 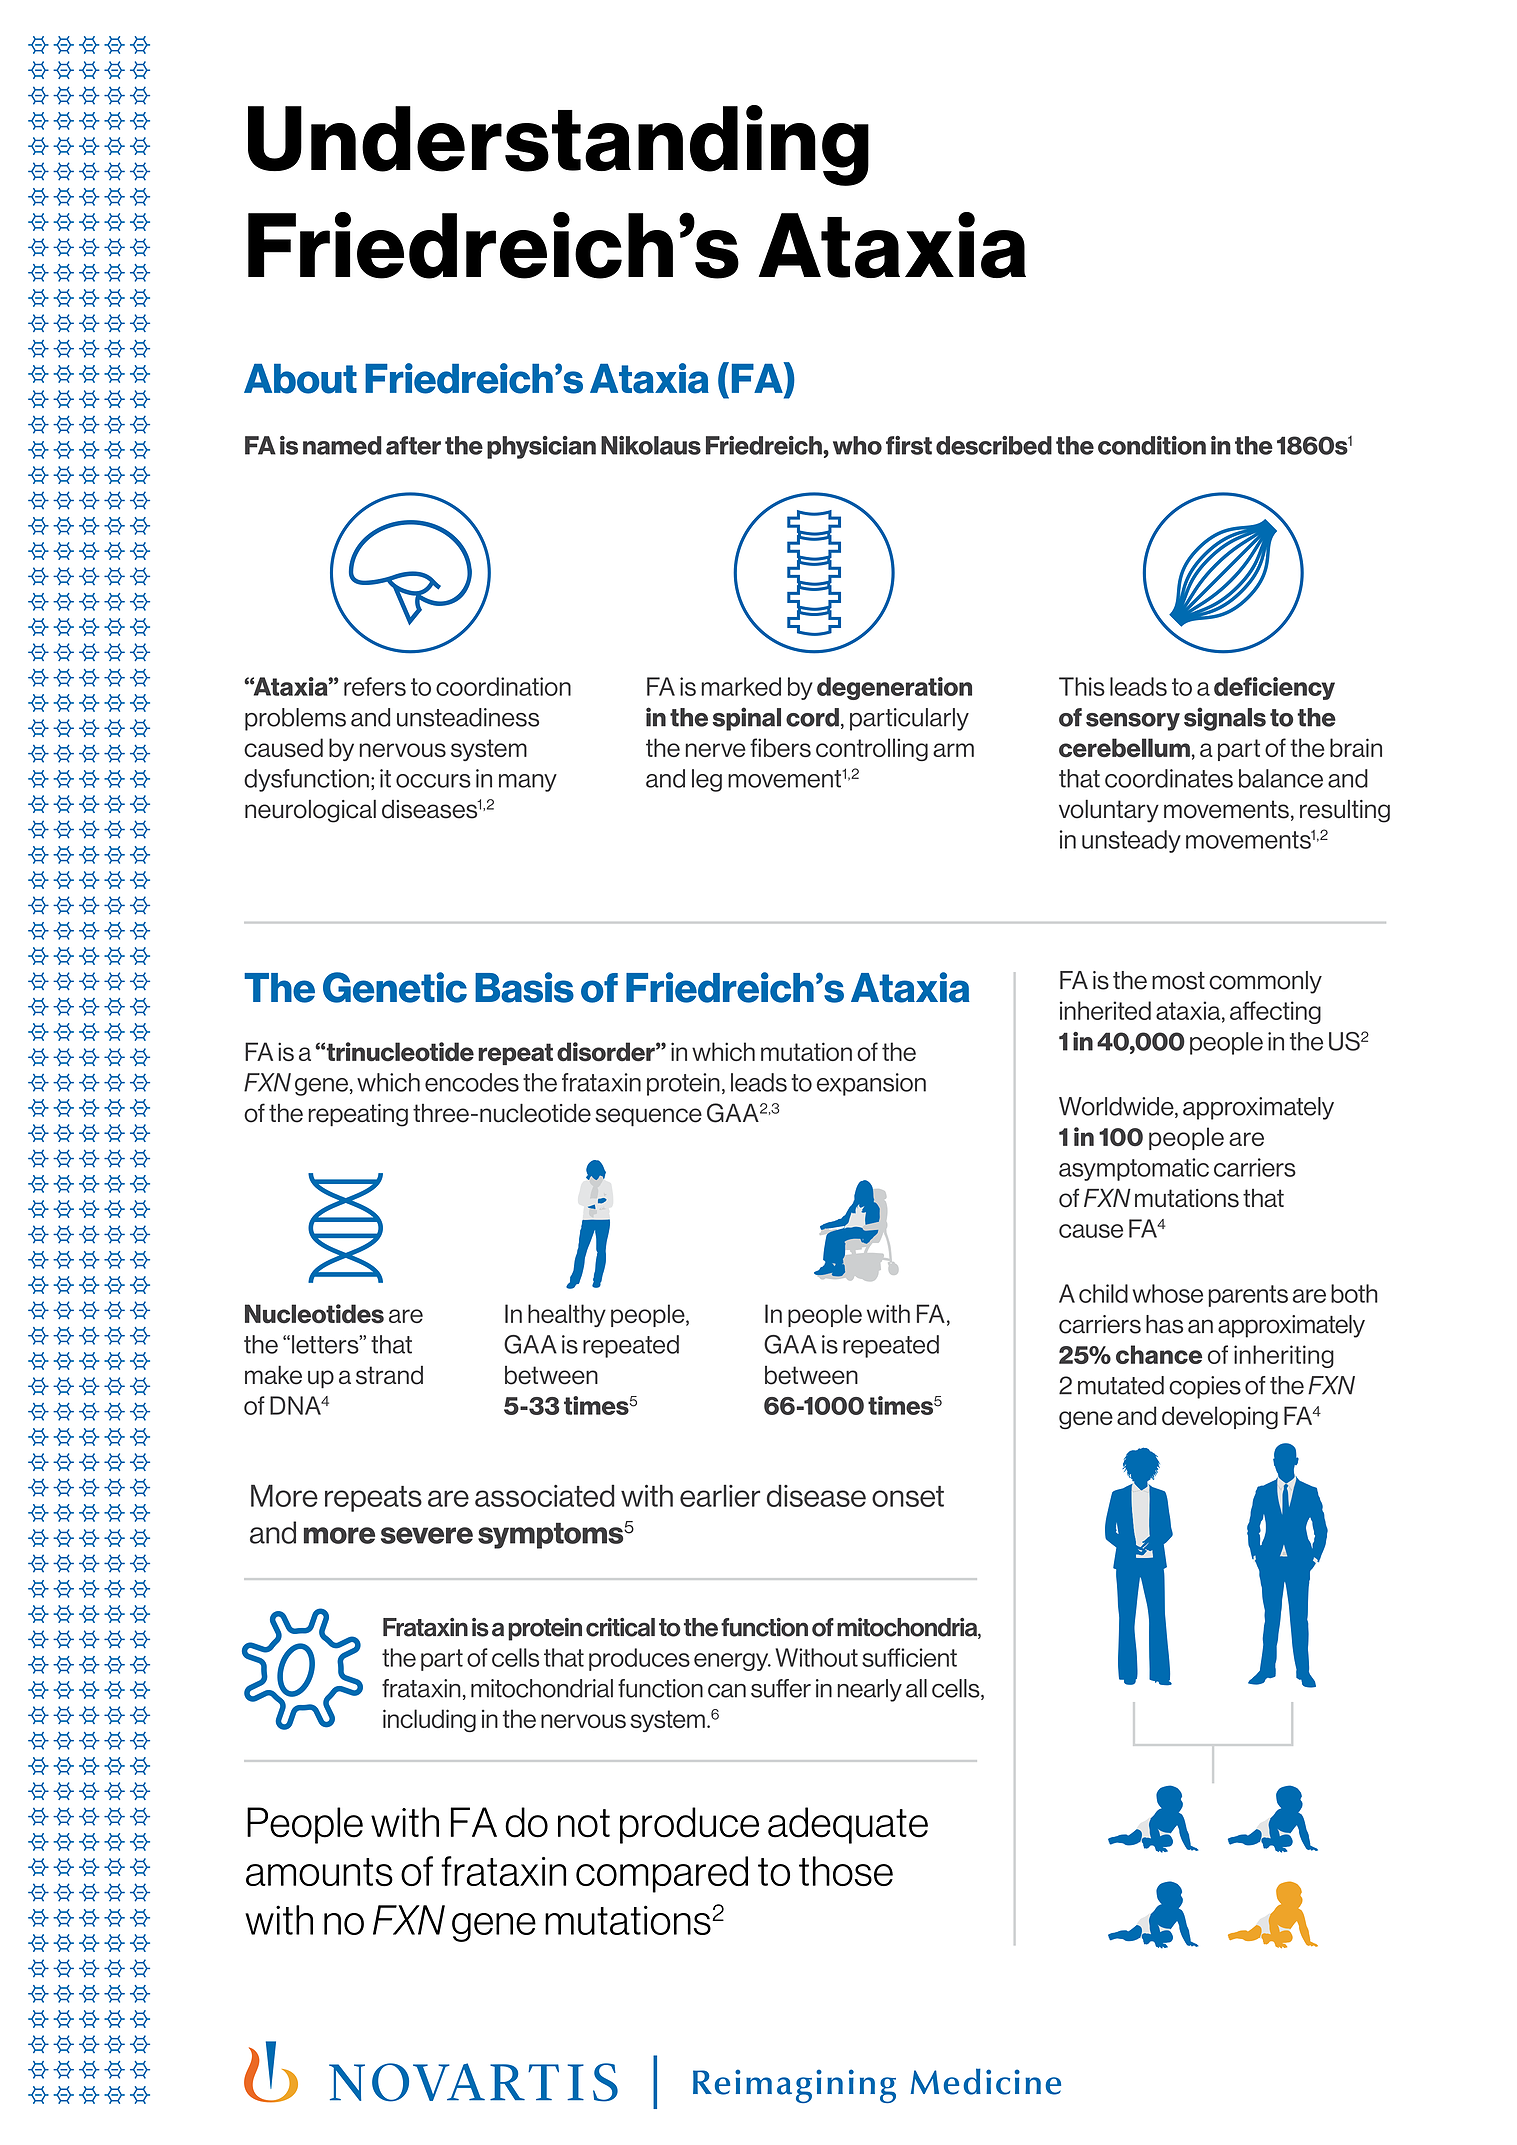 I want to click on parents, so click(x=1248, y=1296).
